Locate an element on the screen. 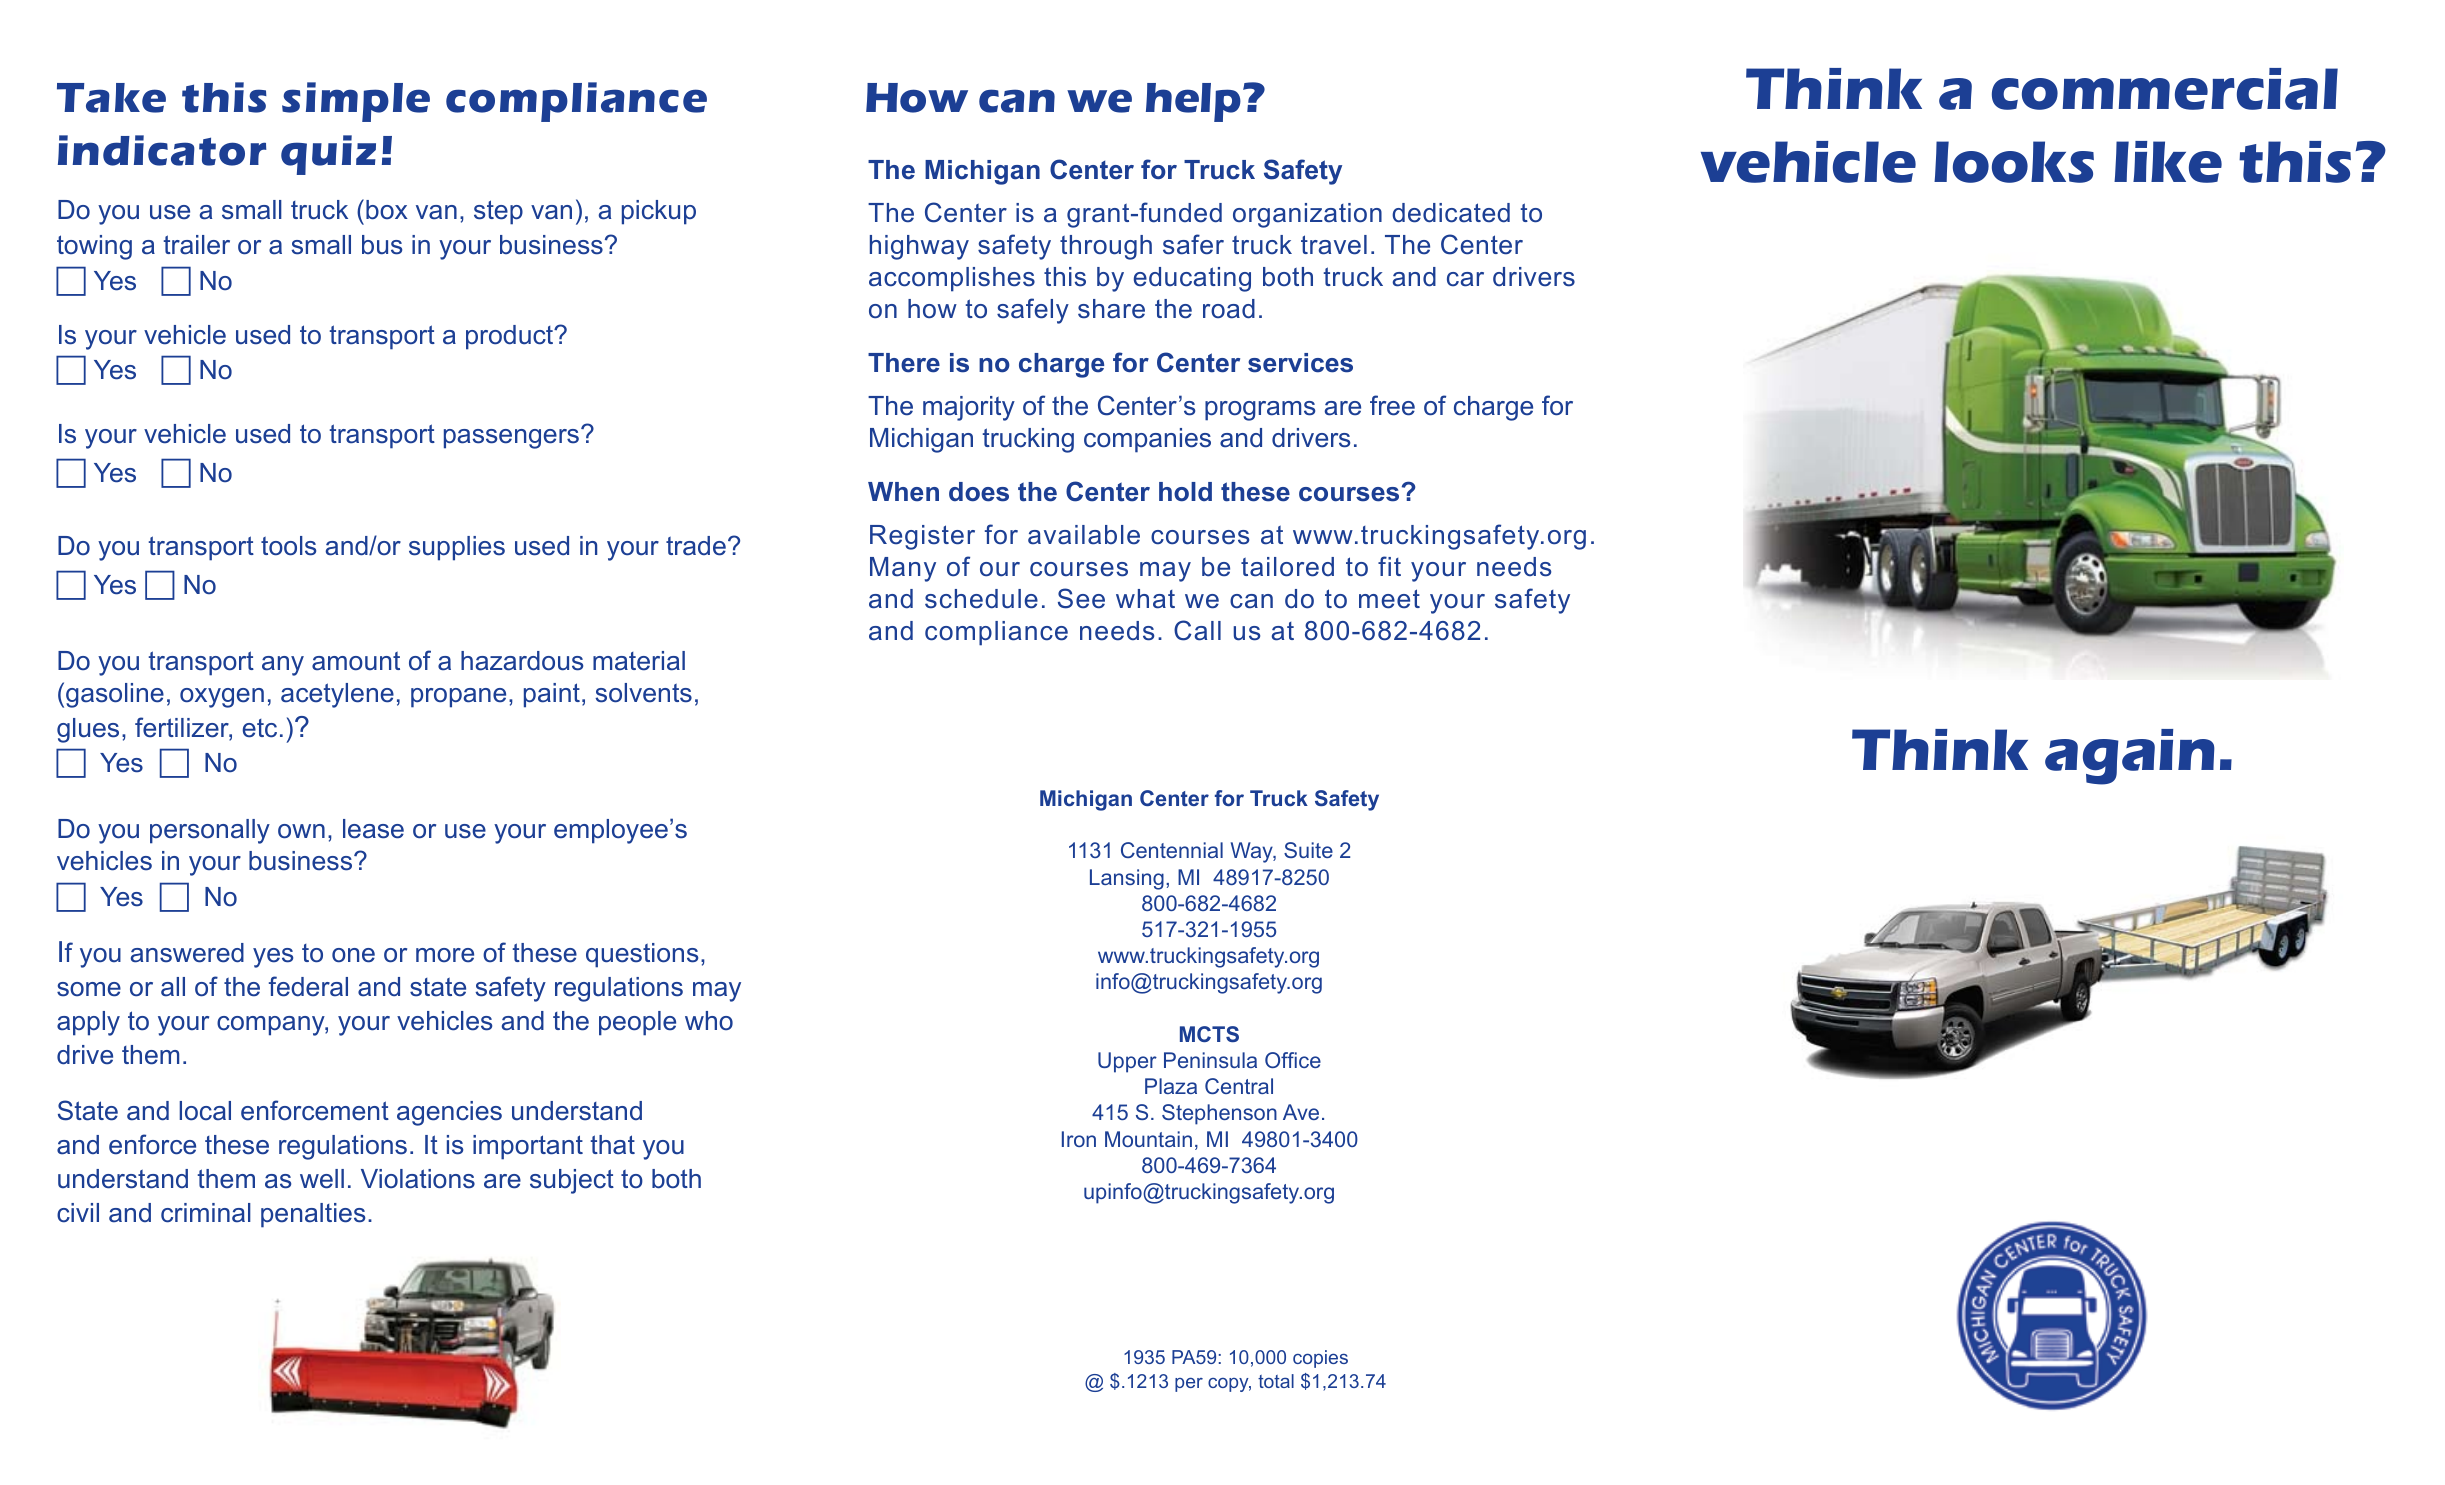 This screenshot has width=2445, height=1485. again is located at coordinates (2130, 757).
